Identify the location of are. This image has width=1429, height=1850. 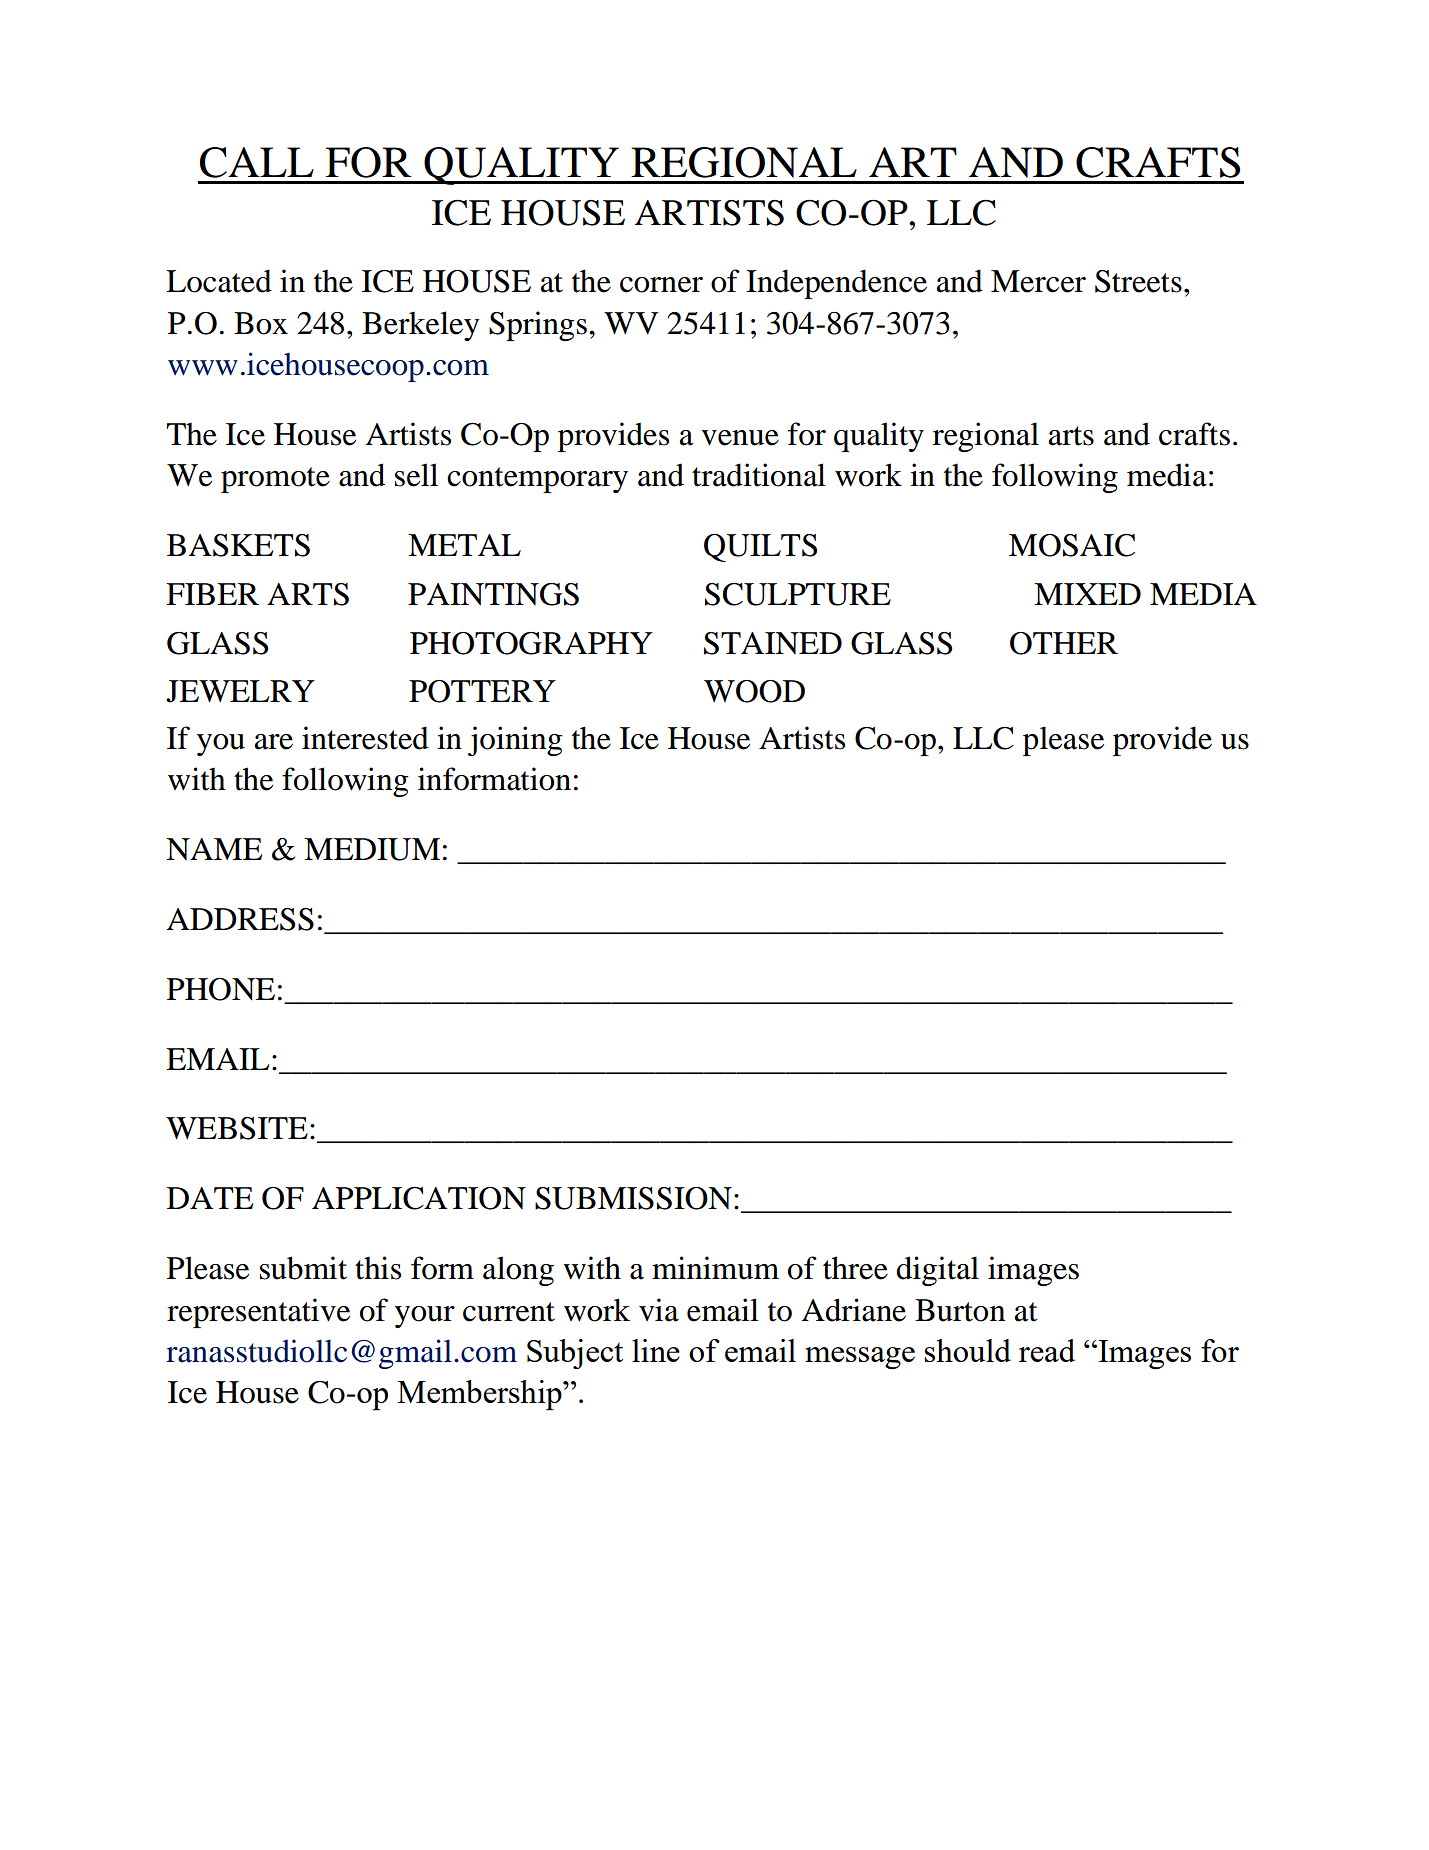
(274, 742).
